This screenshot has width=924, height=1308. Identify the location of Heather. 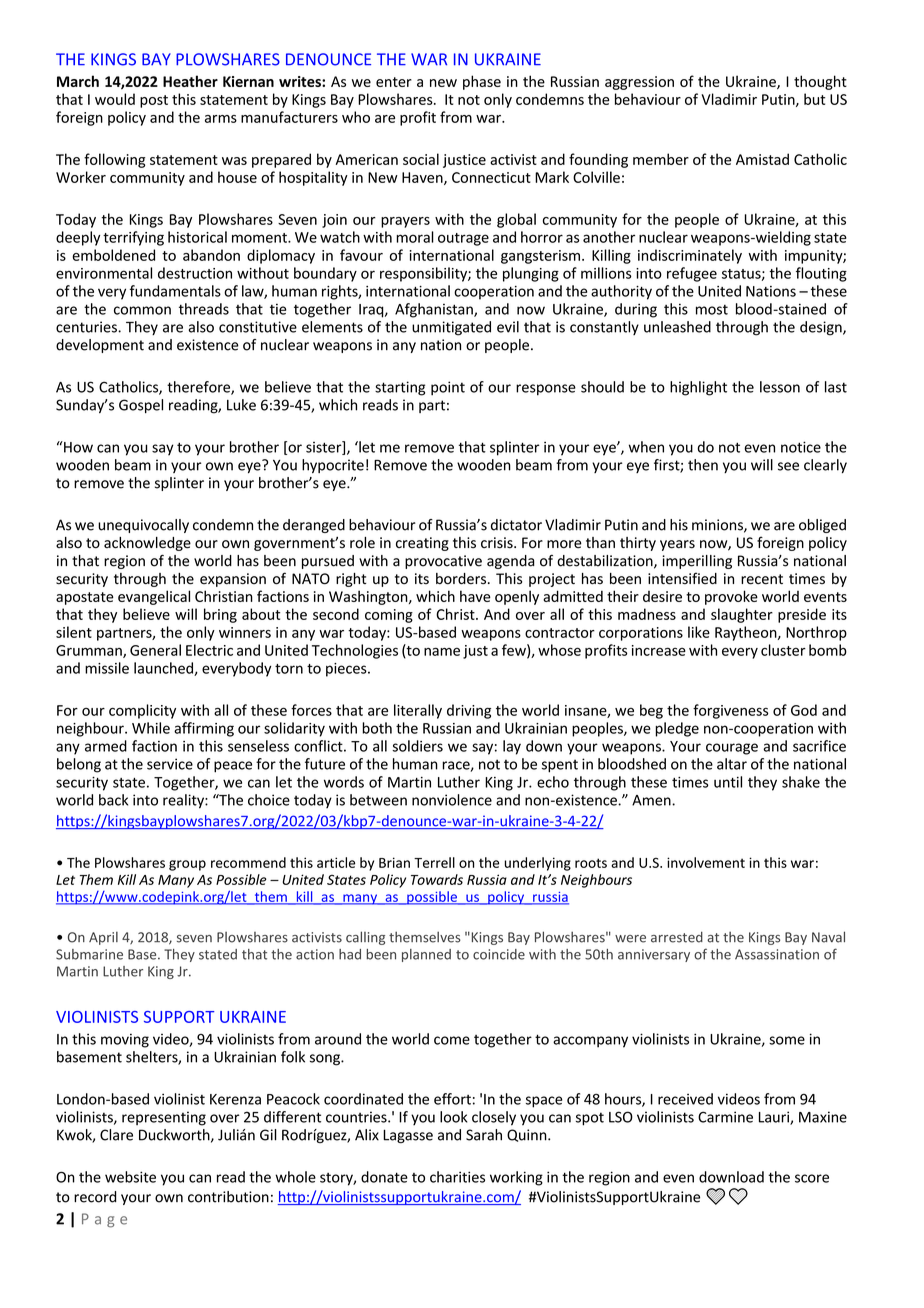
(190, 81).
